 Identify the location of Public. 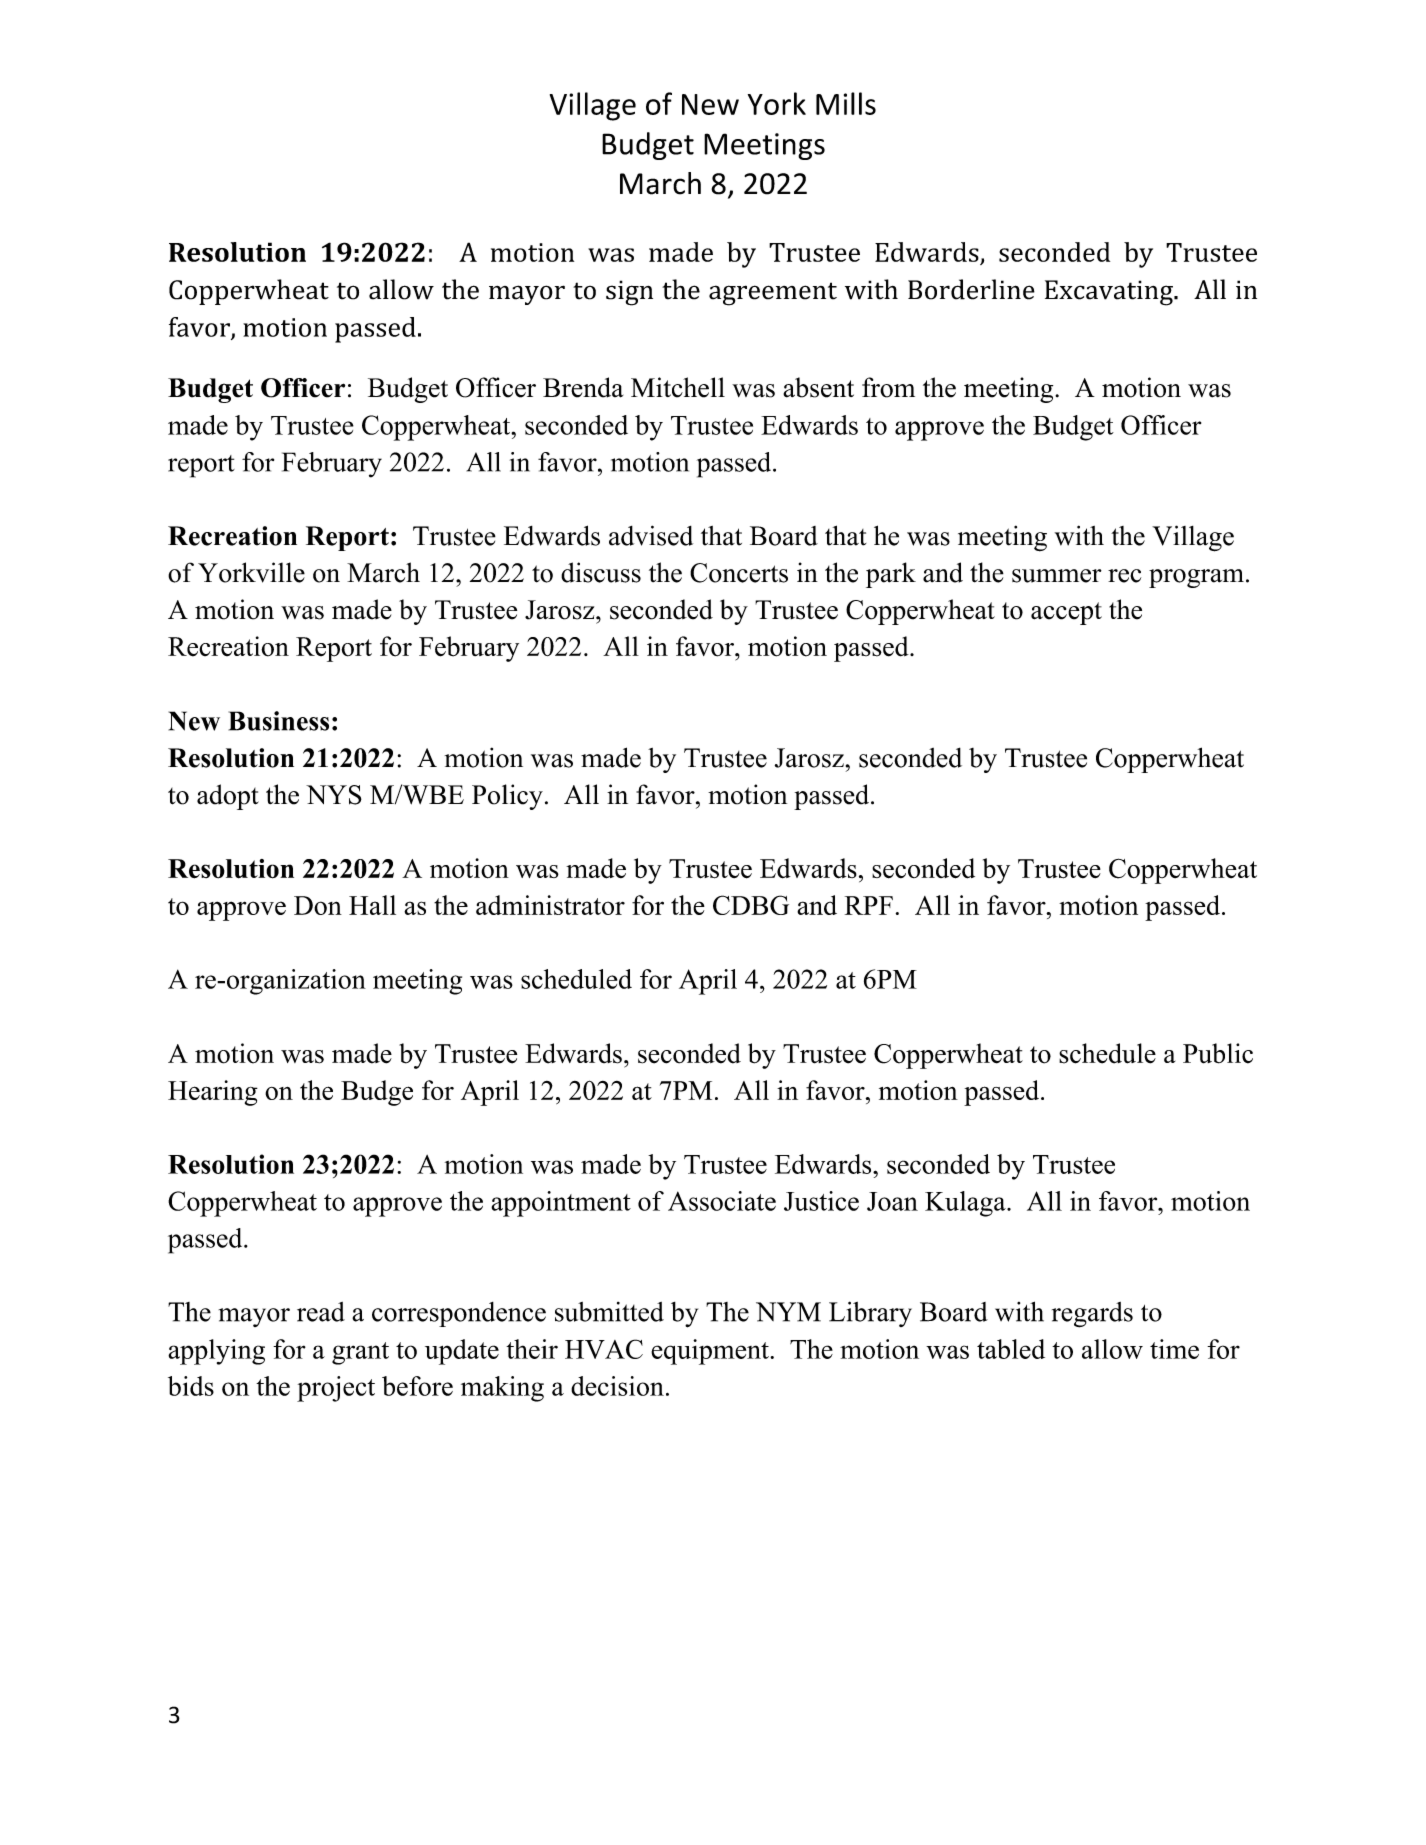
(1218, 1053).
